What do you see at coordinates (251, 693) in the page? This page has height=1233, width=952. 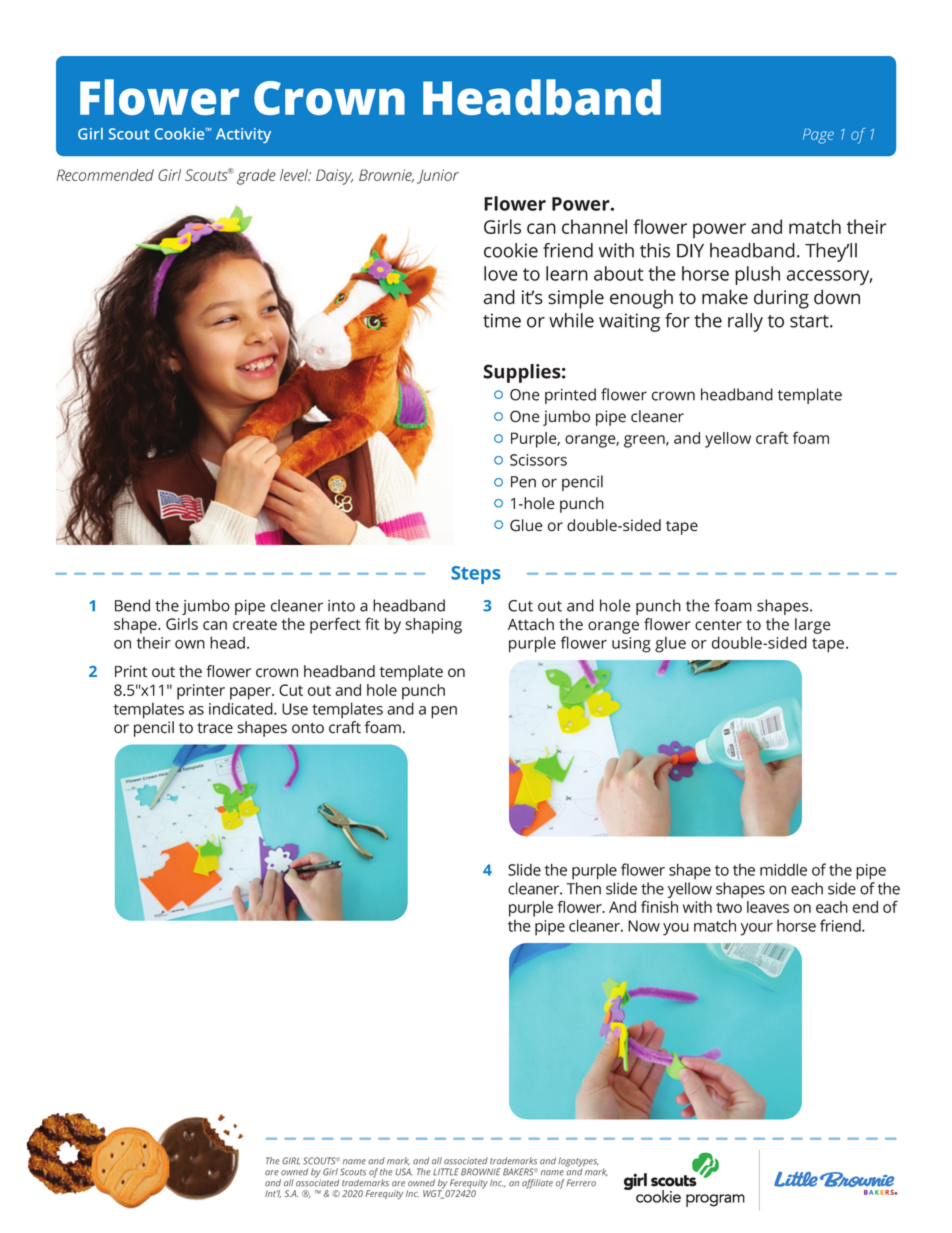 I see `paper` at bounding box center [251, 693].
